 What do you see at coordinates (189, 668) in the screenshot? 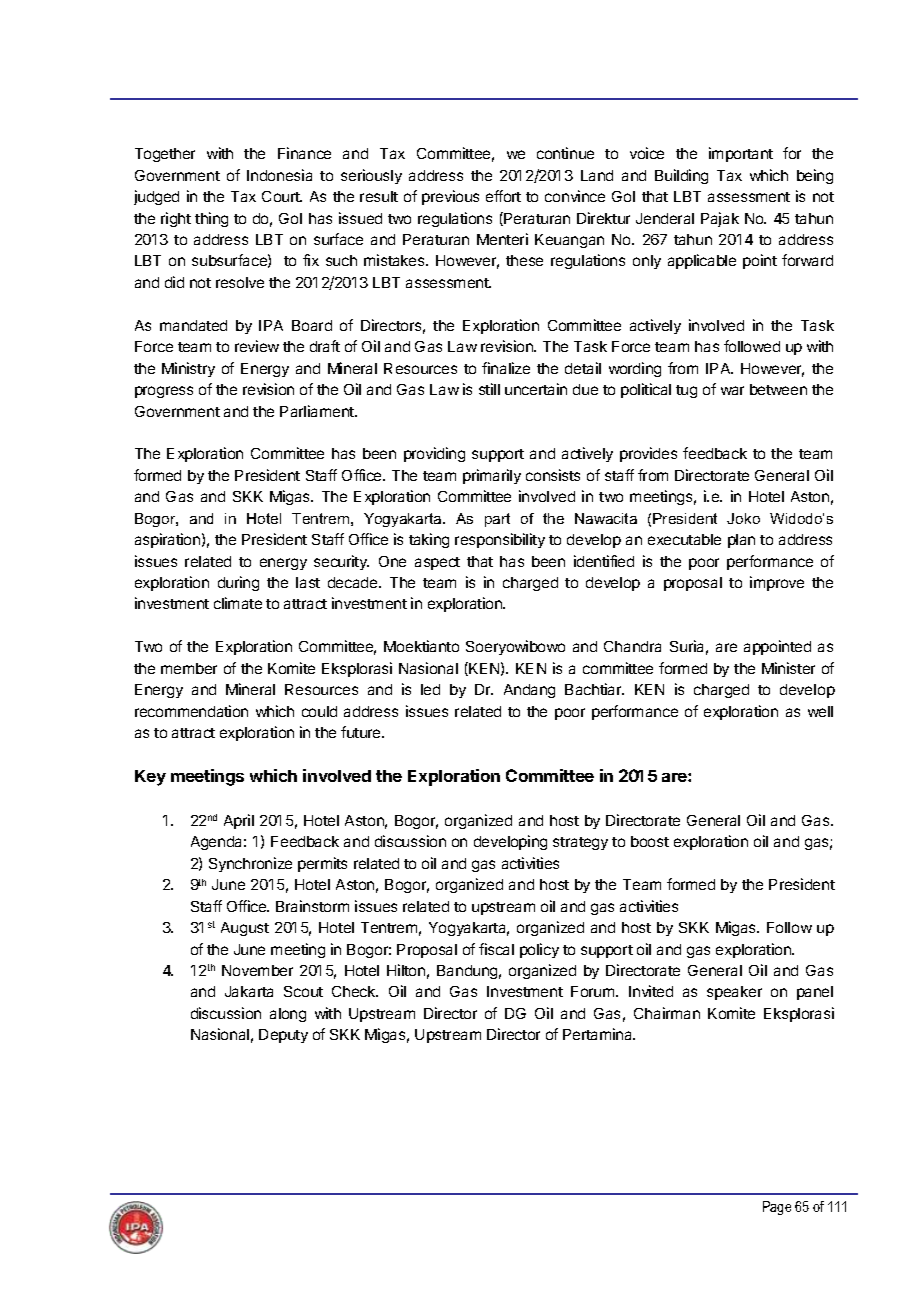
I see `member` at bounding box center [189, 668].
